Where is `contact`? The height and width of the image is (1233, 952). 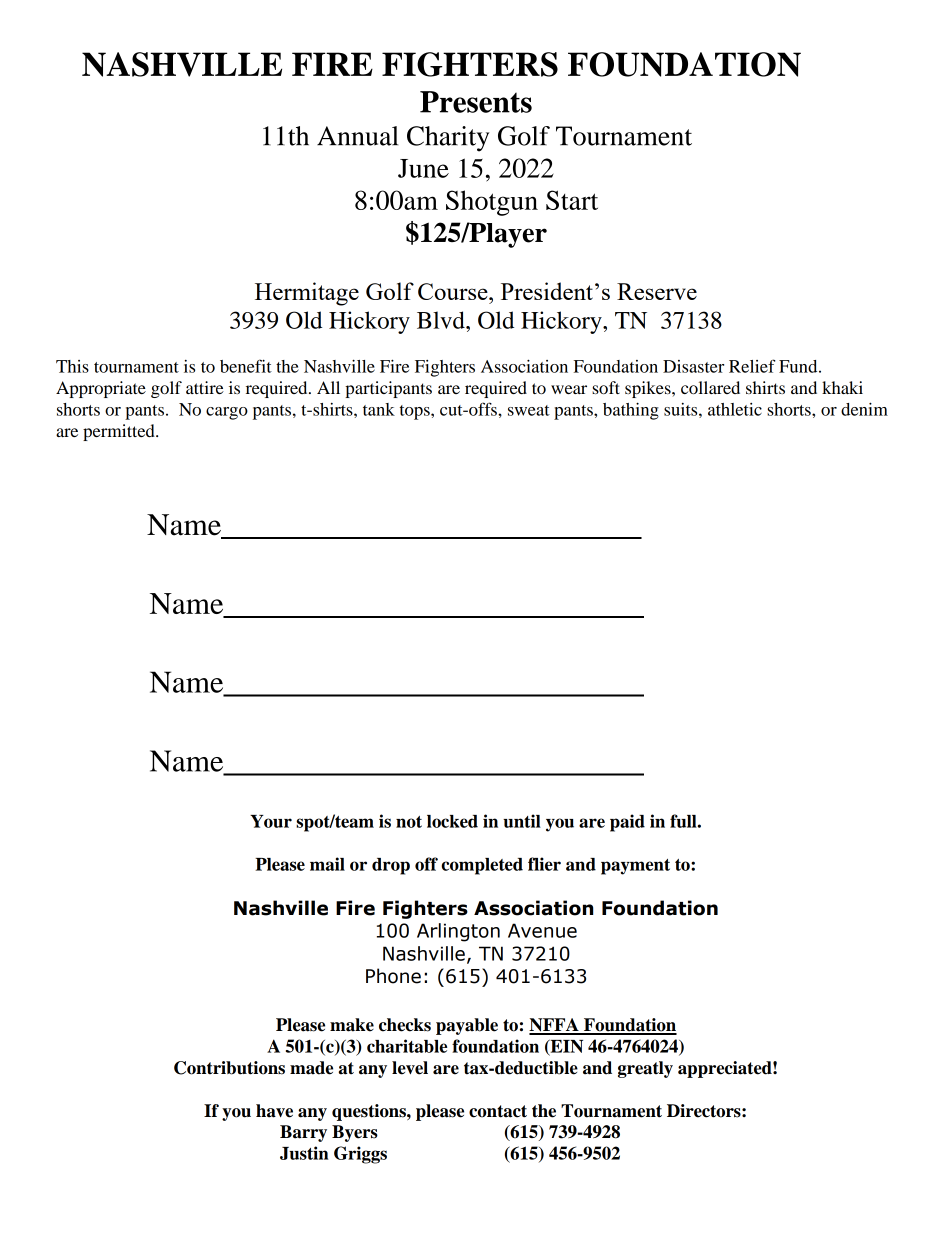
contact is located at coordinates (498, 1111).
